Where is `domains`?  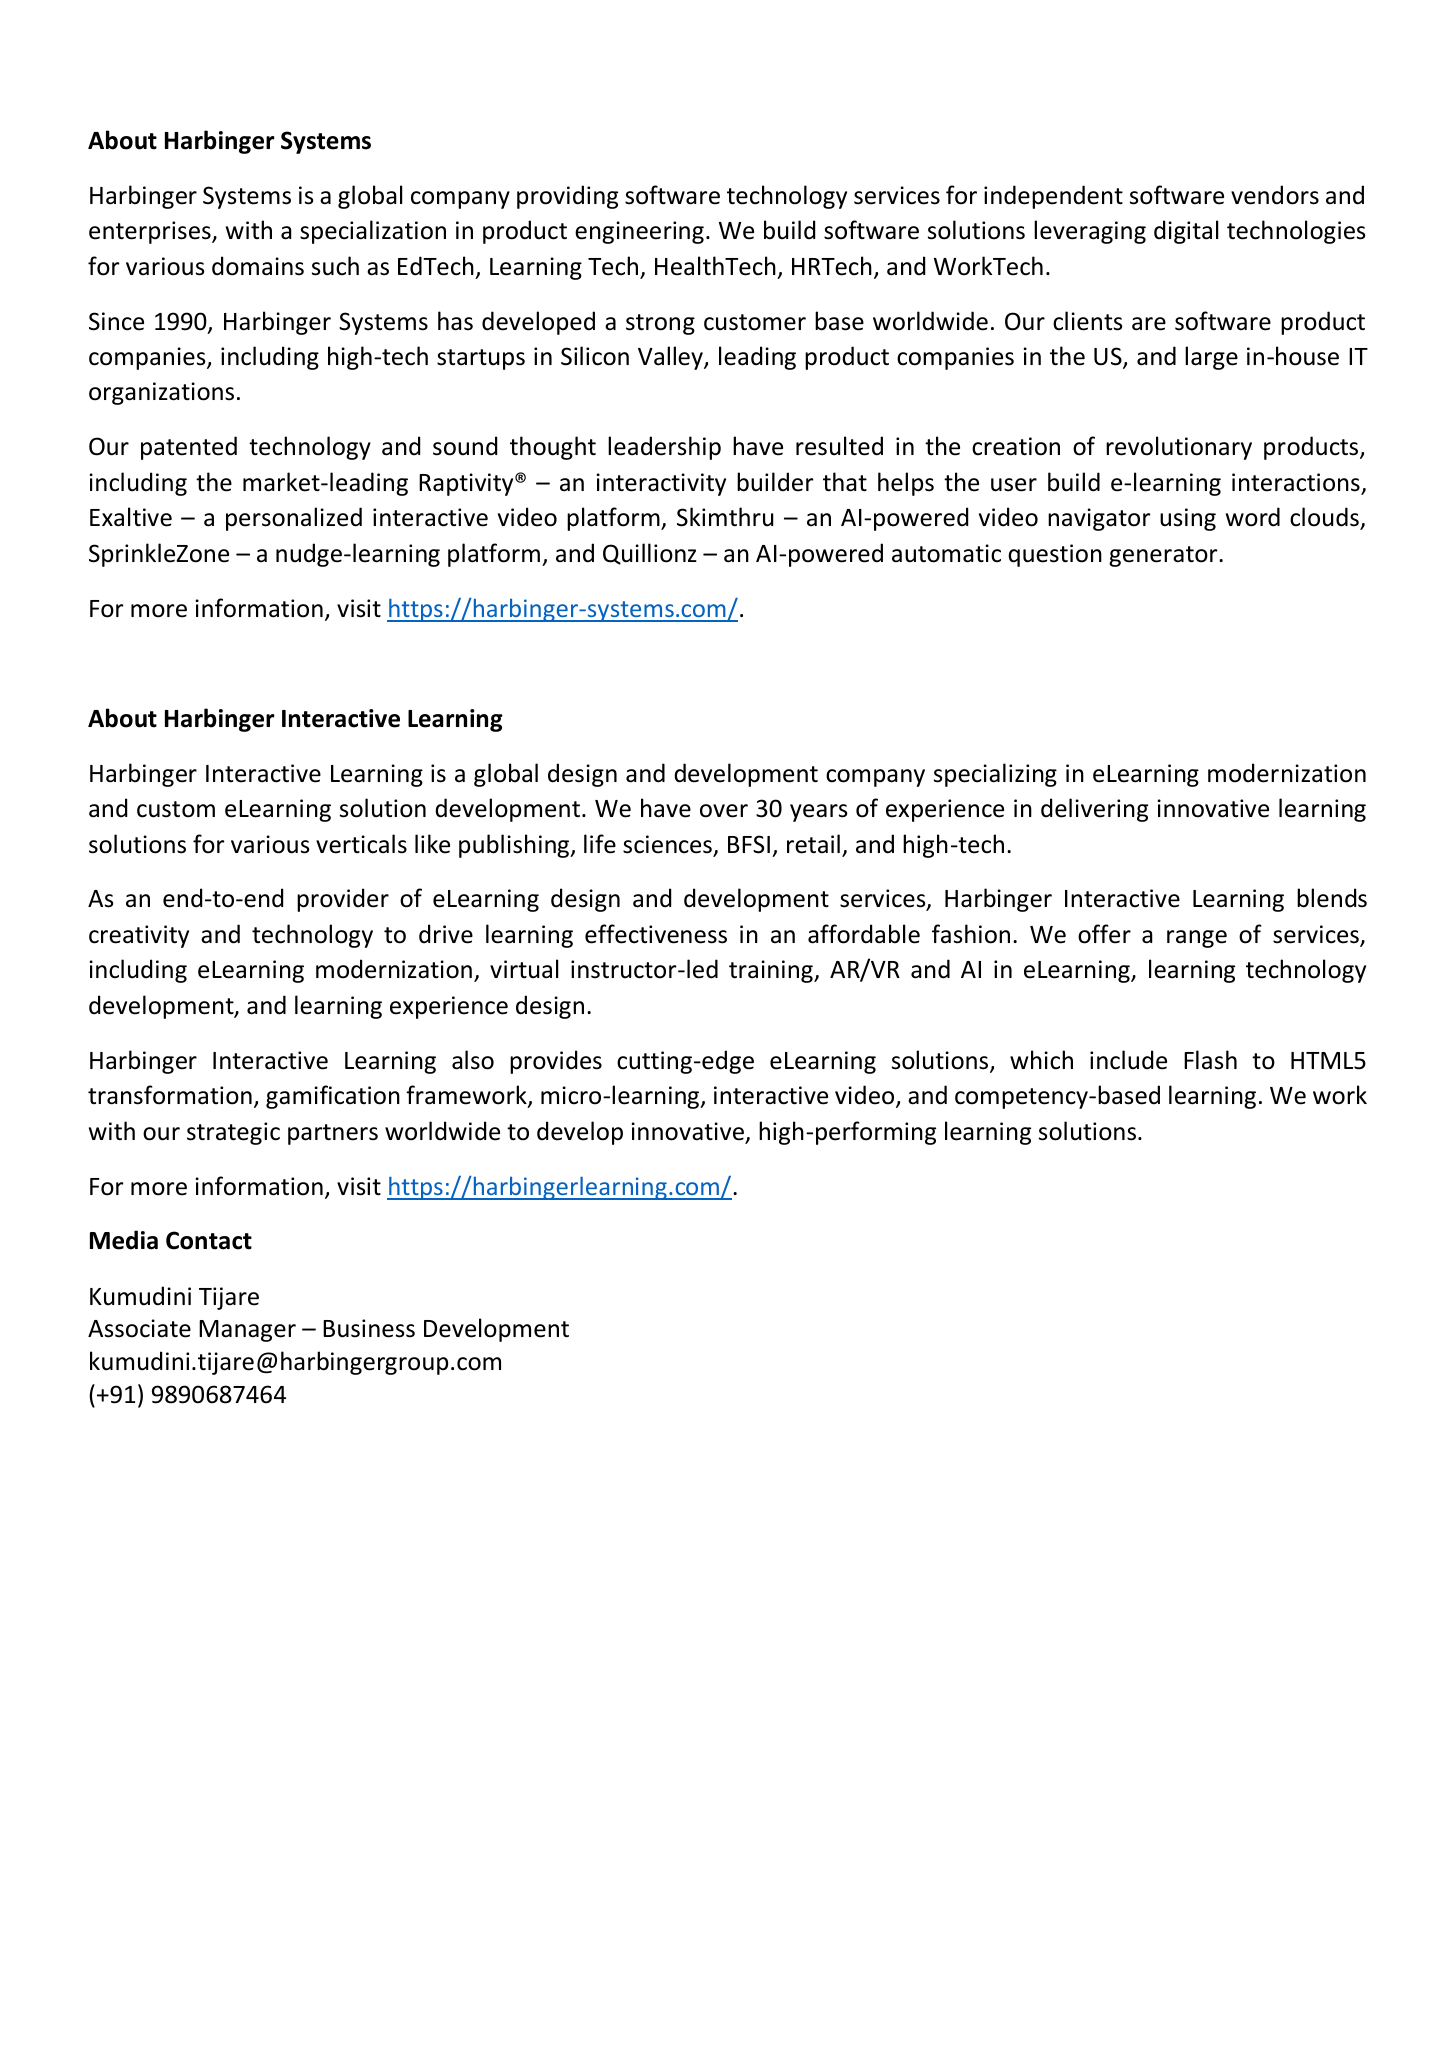
domains is located at coordinates (258, 266).
